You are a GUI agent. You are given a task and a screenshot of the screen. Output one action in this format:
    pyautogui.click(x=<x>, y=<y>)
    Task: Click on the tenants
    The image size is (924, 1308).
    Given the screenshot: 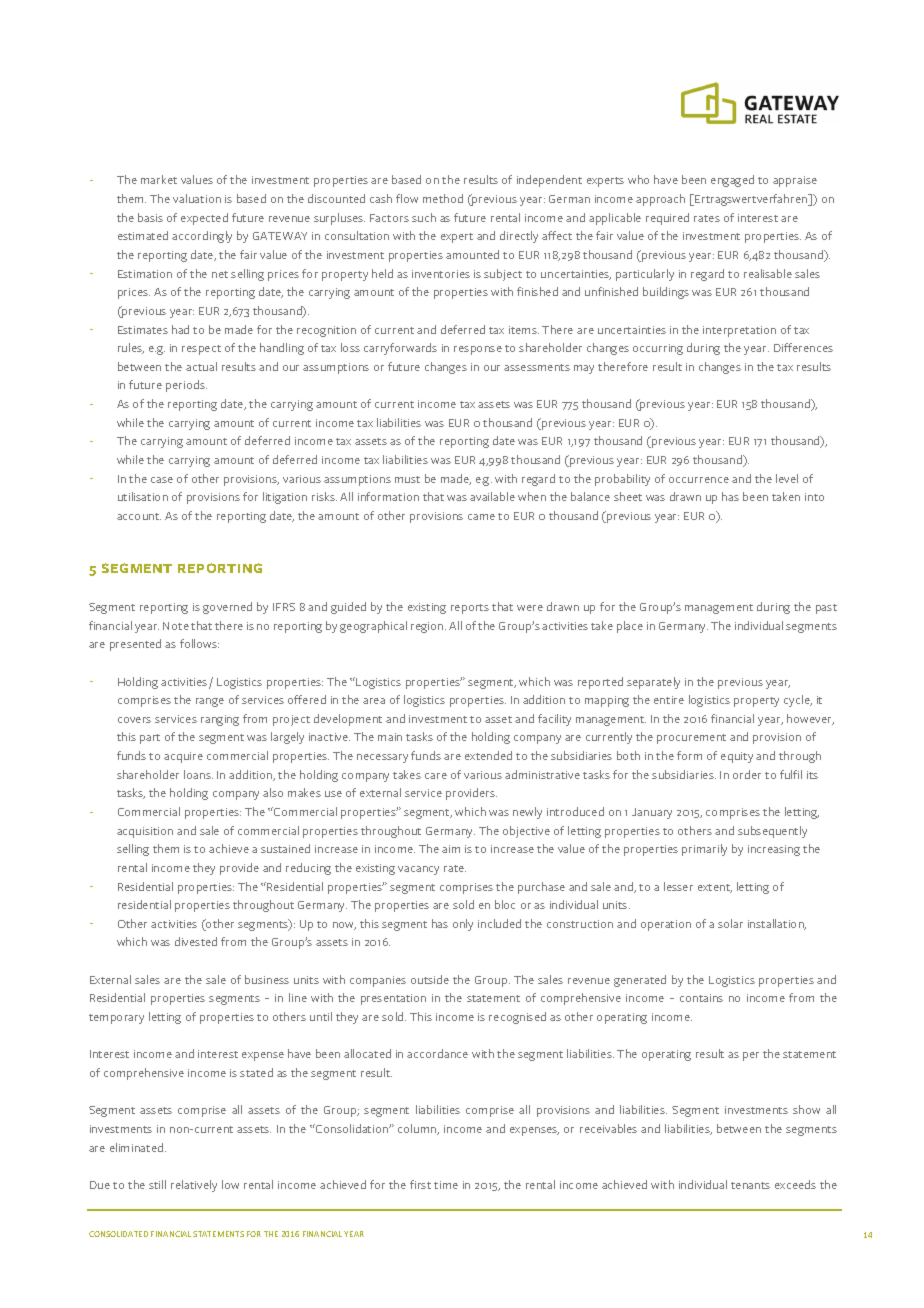 What is the action you would take?
    pyautogui.click(x=750, y=1185)
